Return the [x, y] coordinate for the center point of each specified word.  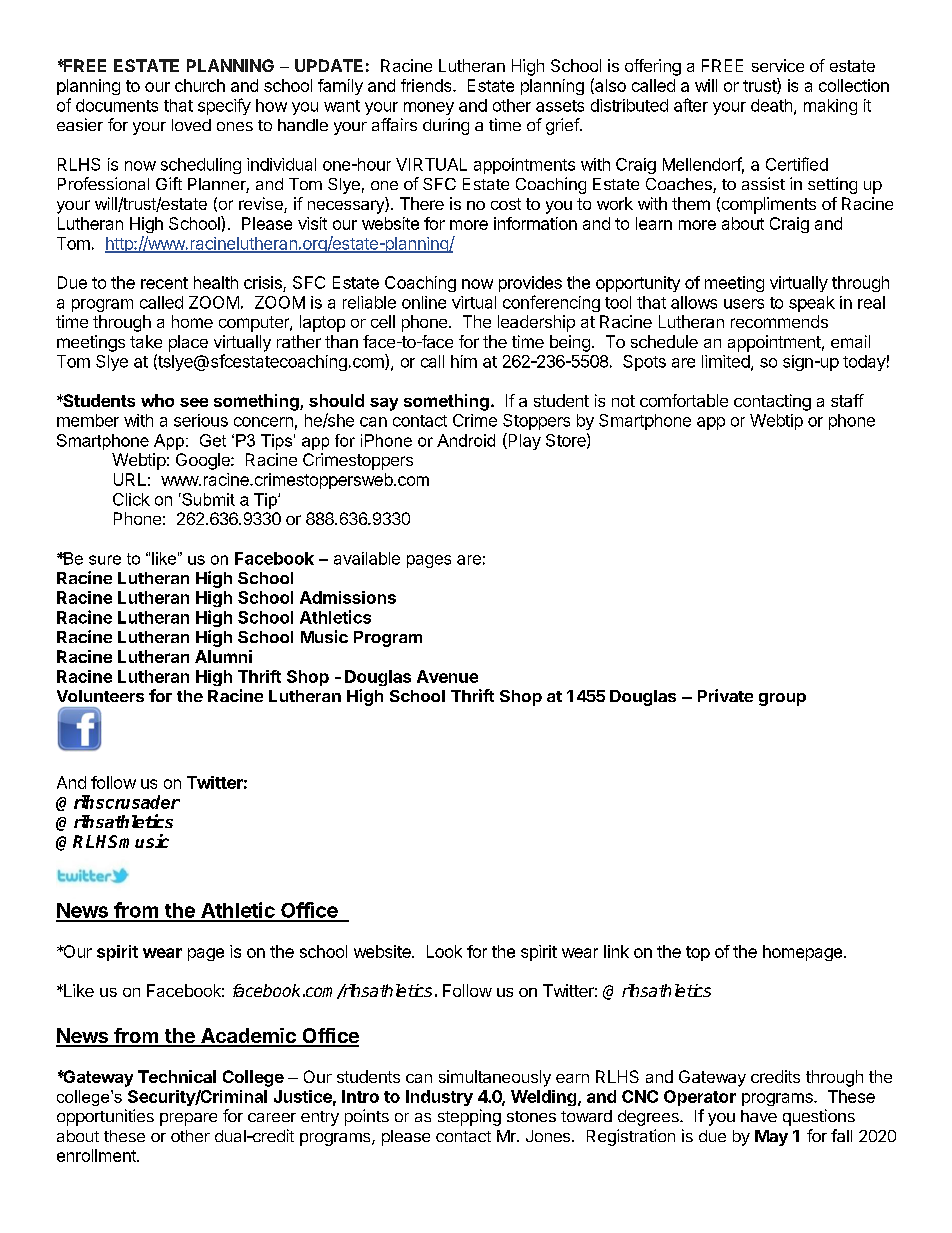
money [429, 108]
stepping [469, 1117]
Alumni [223, 656]
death [771, 105]
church [200, 85]
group [782, 699]
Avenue [447, 676]
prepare [188, 1119]
